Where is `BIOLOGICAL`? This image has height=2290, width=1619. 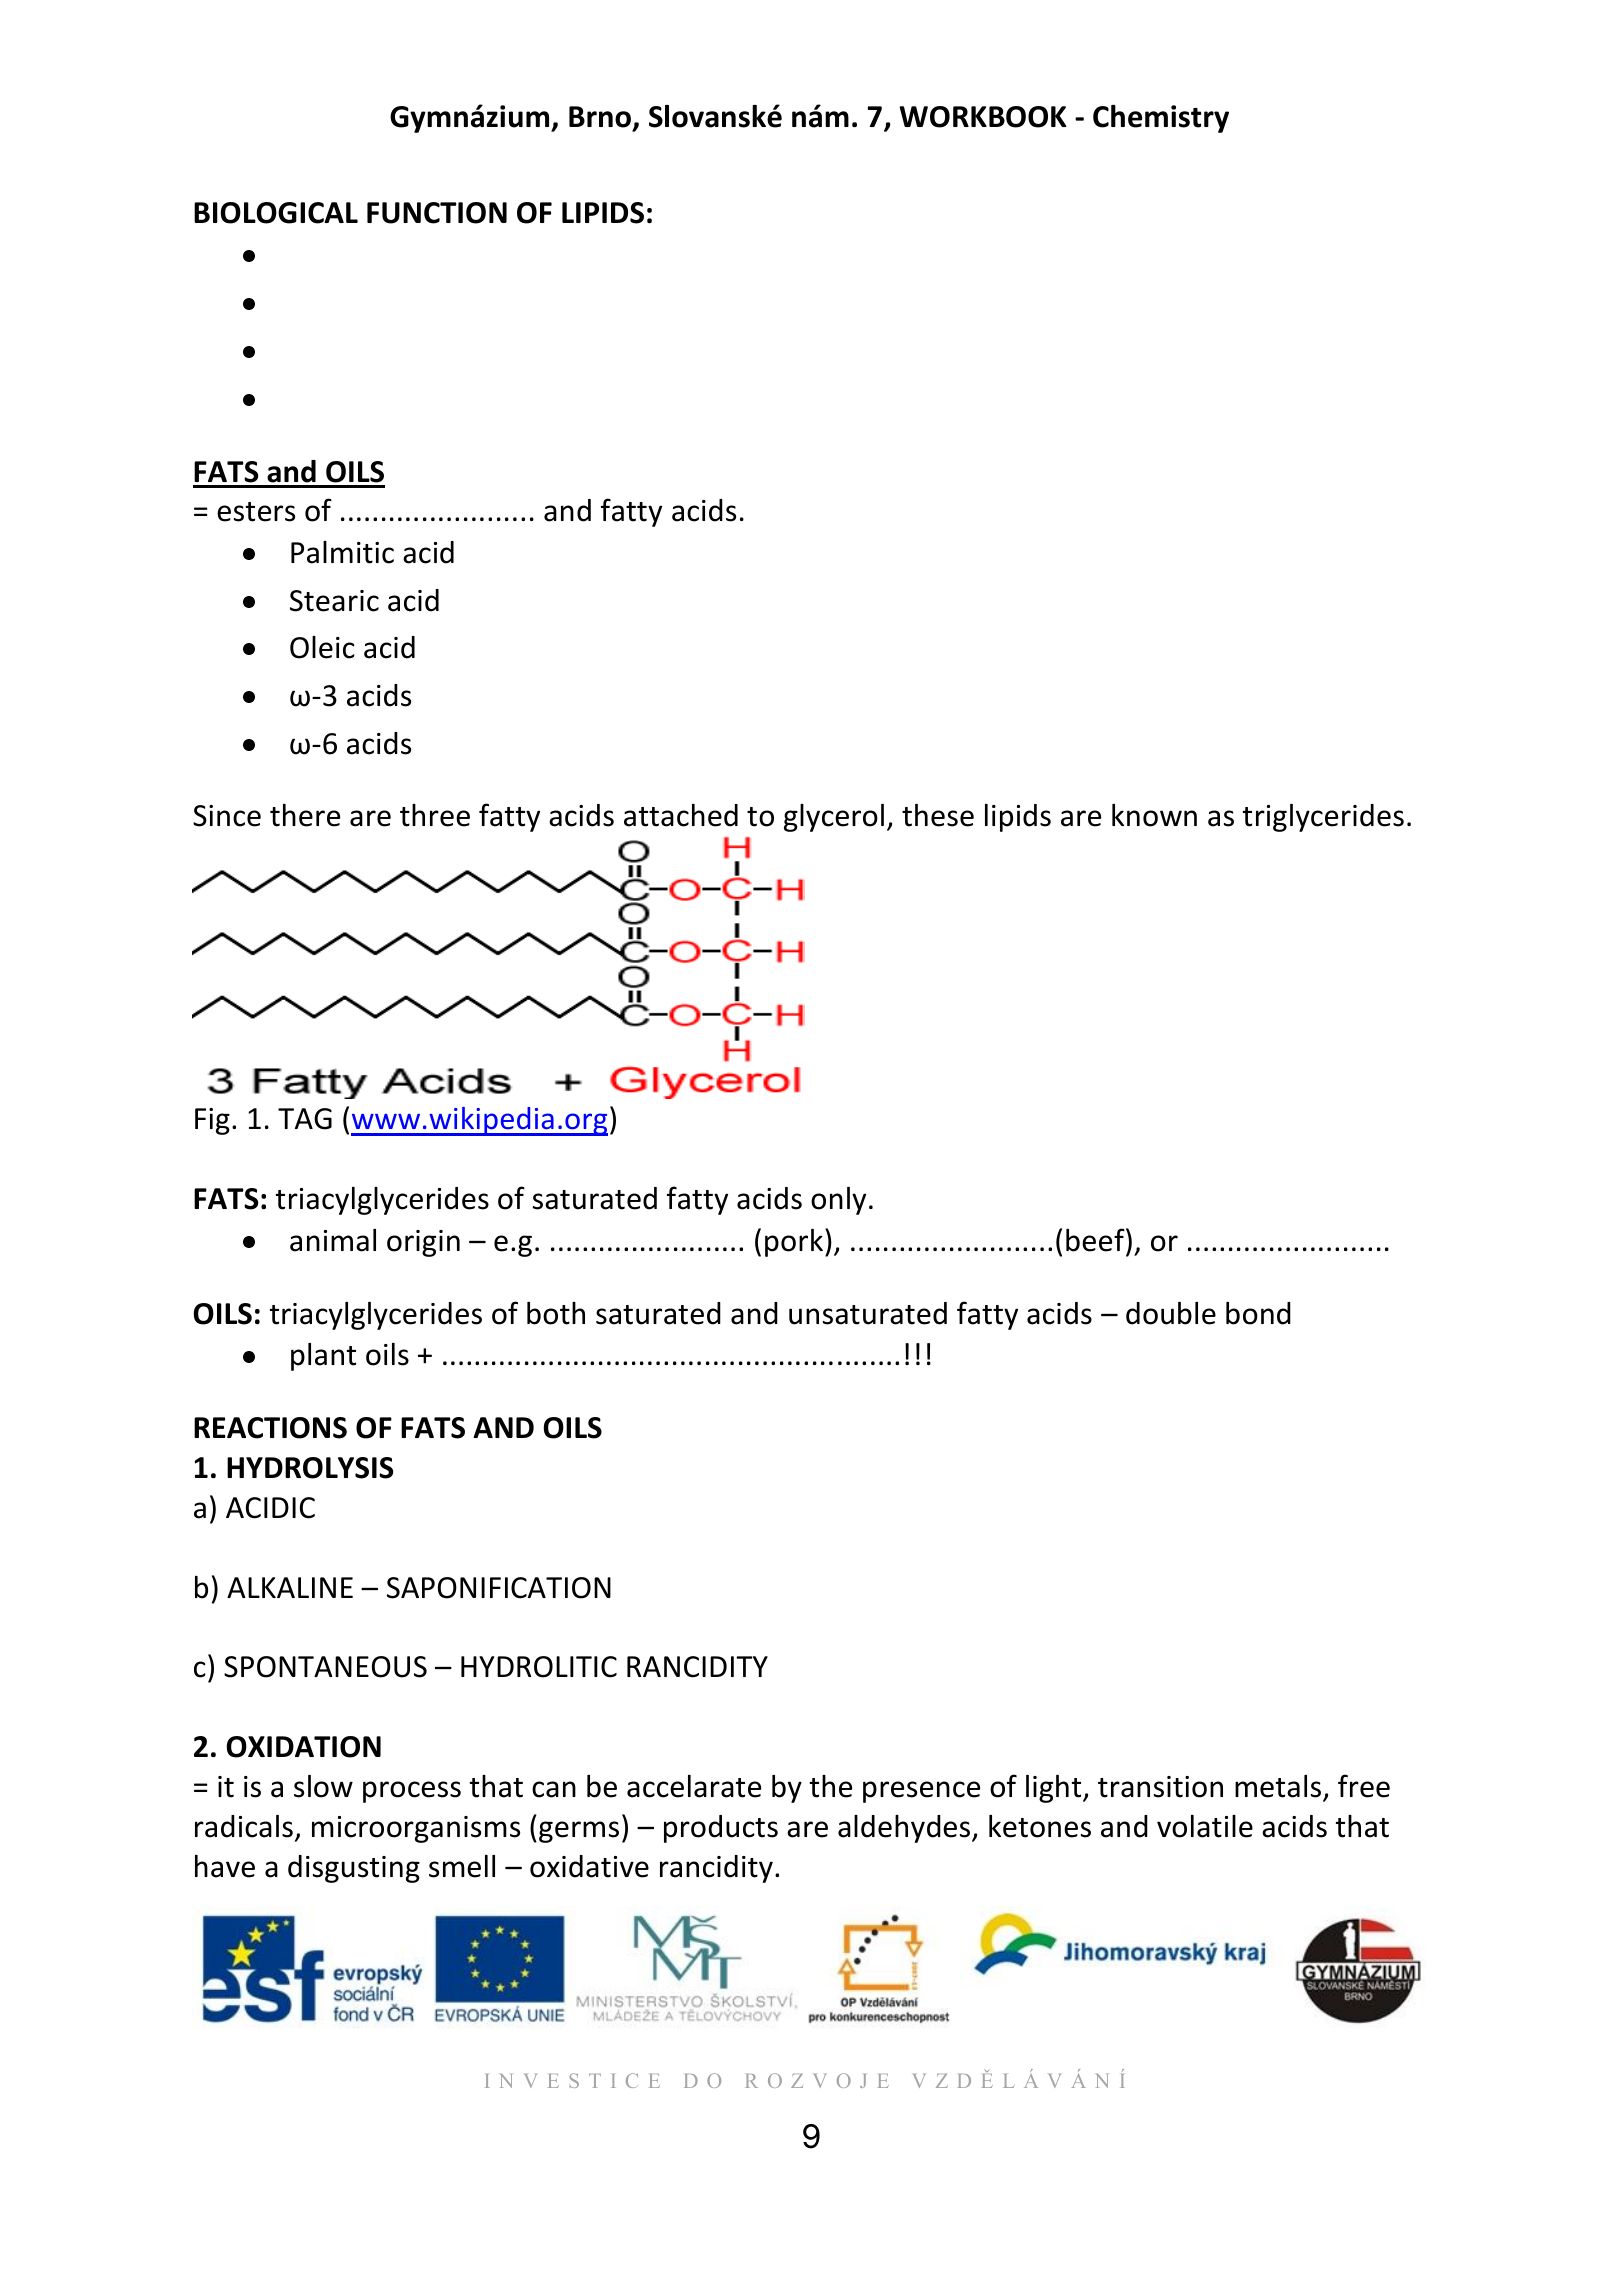 BIOLOGICAL is located at coordinates (276, 213).
